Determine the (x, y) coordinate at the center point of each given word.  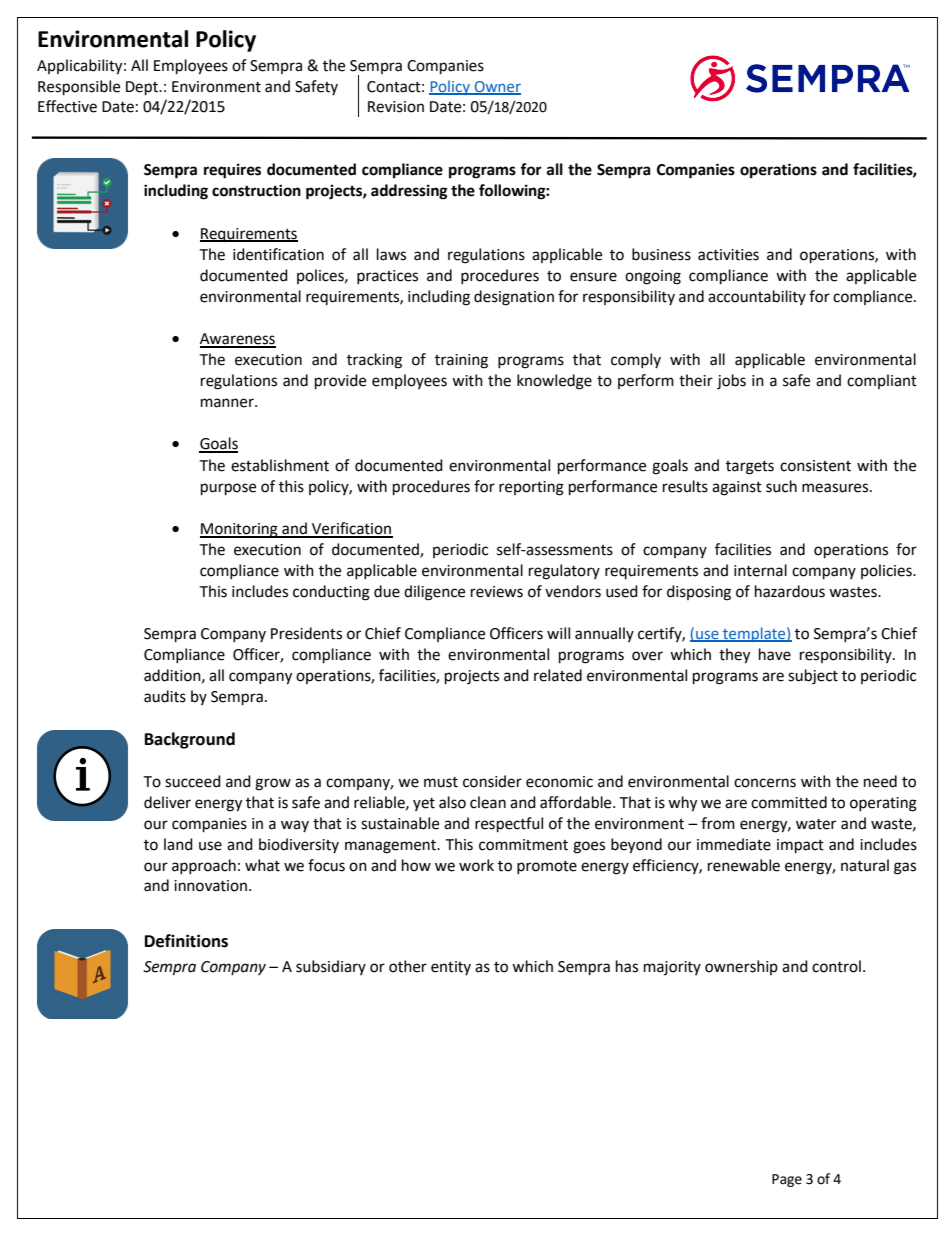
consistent (815, 466)
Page (787, 1180)
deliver (167, 802)
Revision (396, 107)
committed (789, 802)
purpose (228, 489)
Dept (143, 88)
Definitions (186, 941)
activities (728, 255)
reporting (531, 488)
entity (451, 968)
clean (488, 802)
